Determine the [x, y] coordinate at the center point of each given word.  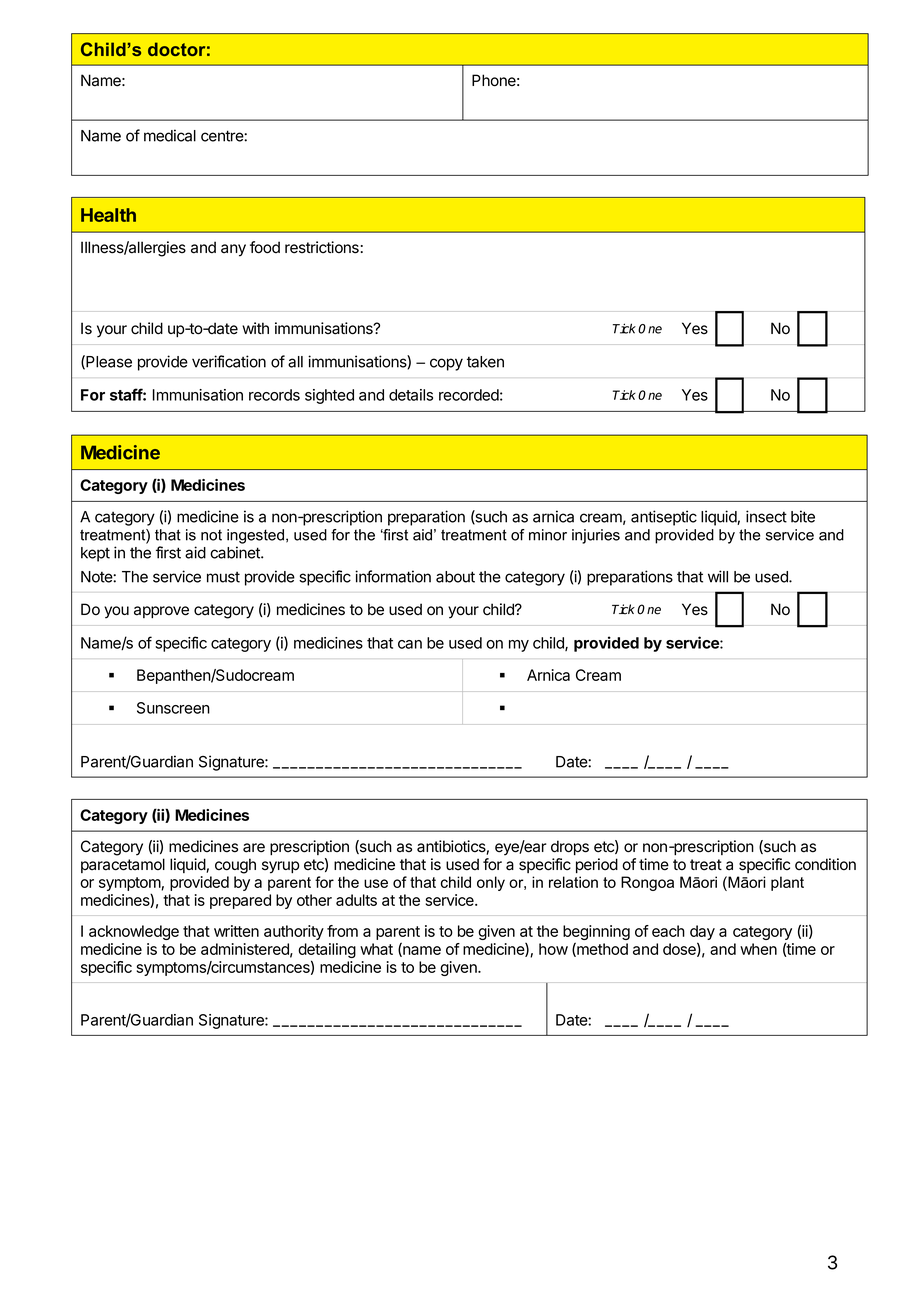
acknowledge [134, 932]
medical [170, 135]
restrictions [322, 247]
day [702, 934]
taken [485, 362]
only [491, 883]
